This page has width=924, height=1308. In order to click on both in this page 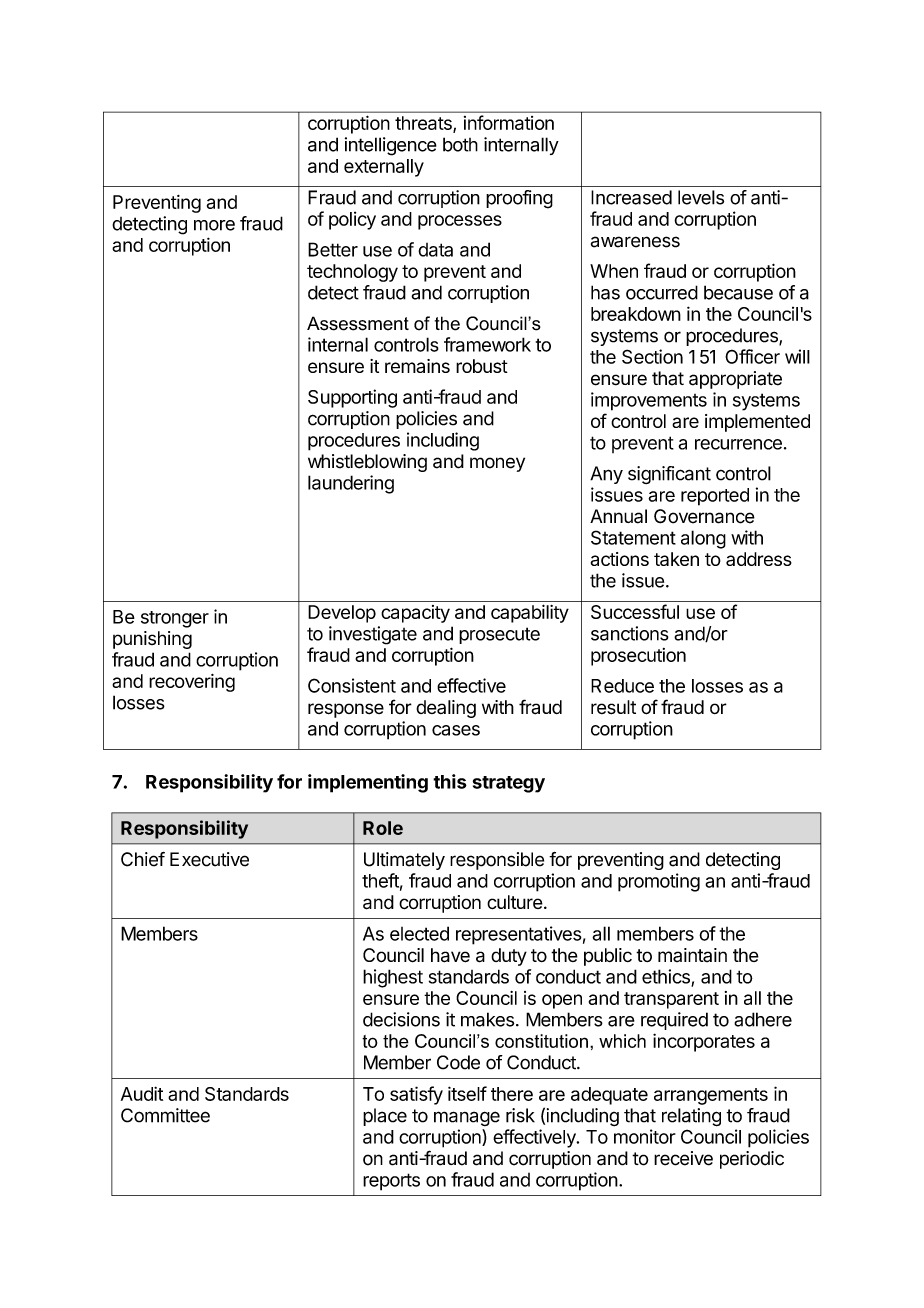, I will do `click(460, 144)`.
